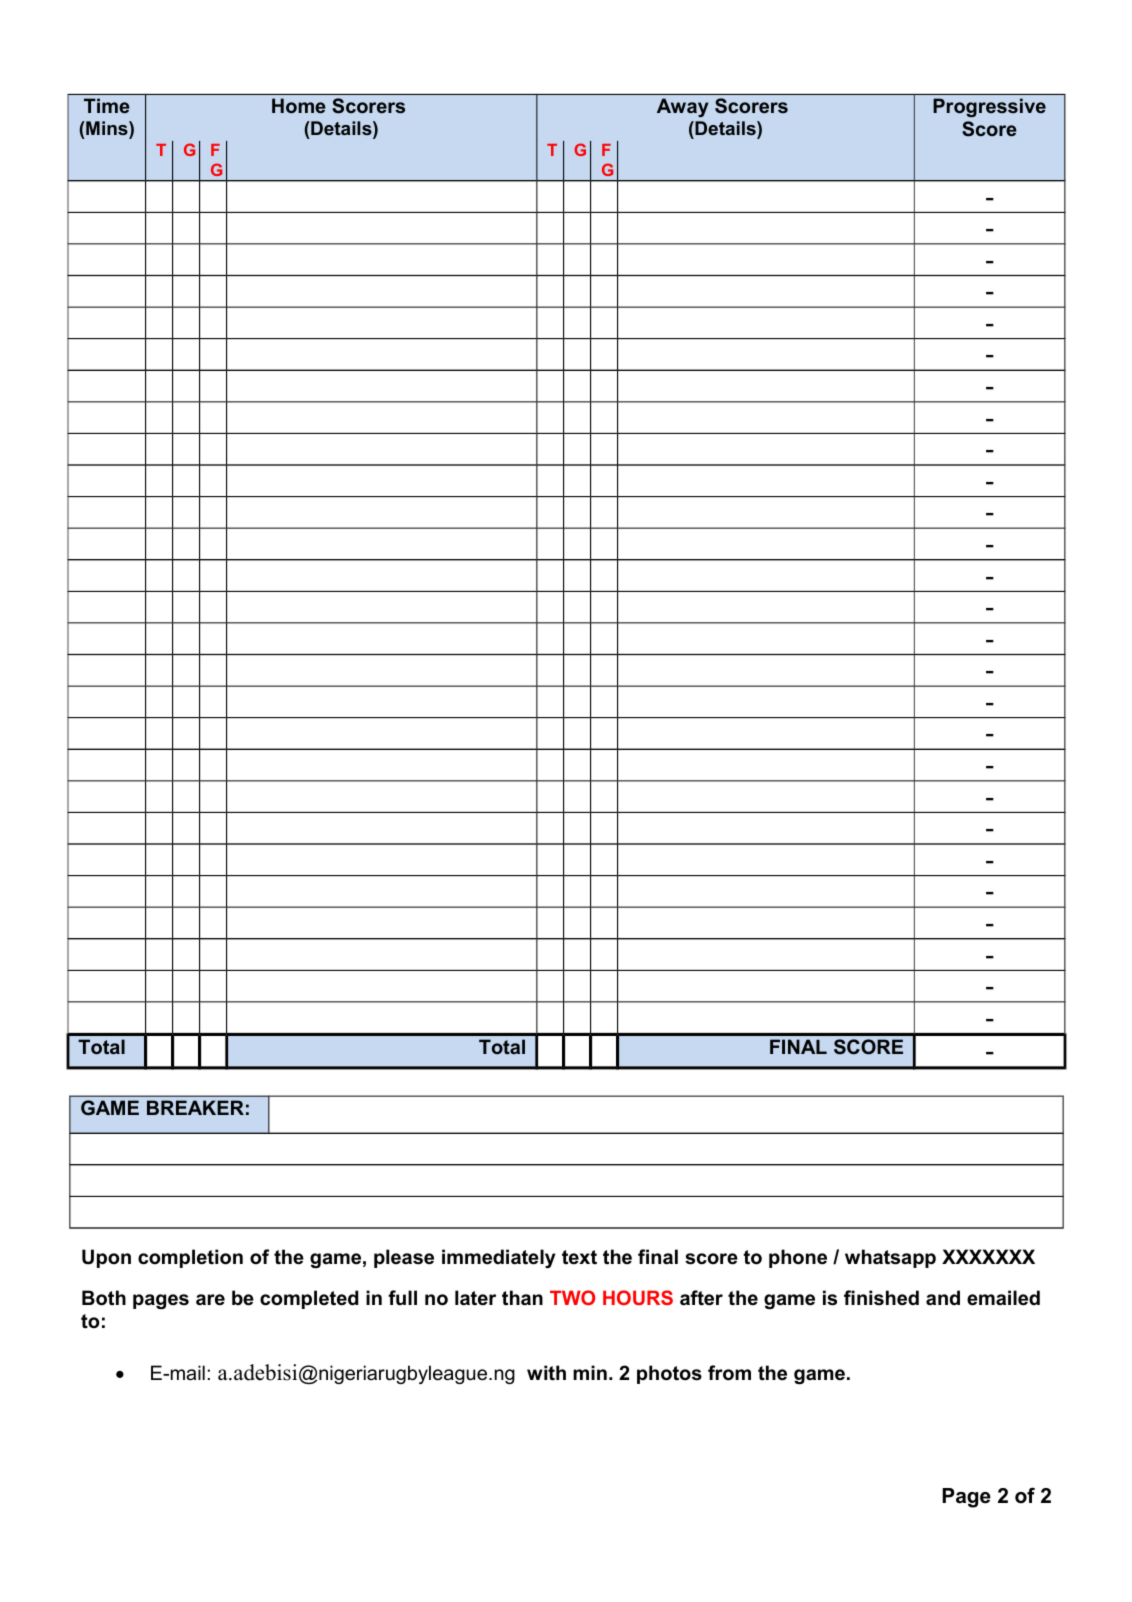  What do you see at coordinates (546, 1373) in the document?
I see `with` at bounding box center [546, 1373].
